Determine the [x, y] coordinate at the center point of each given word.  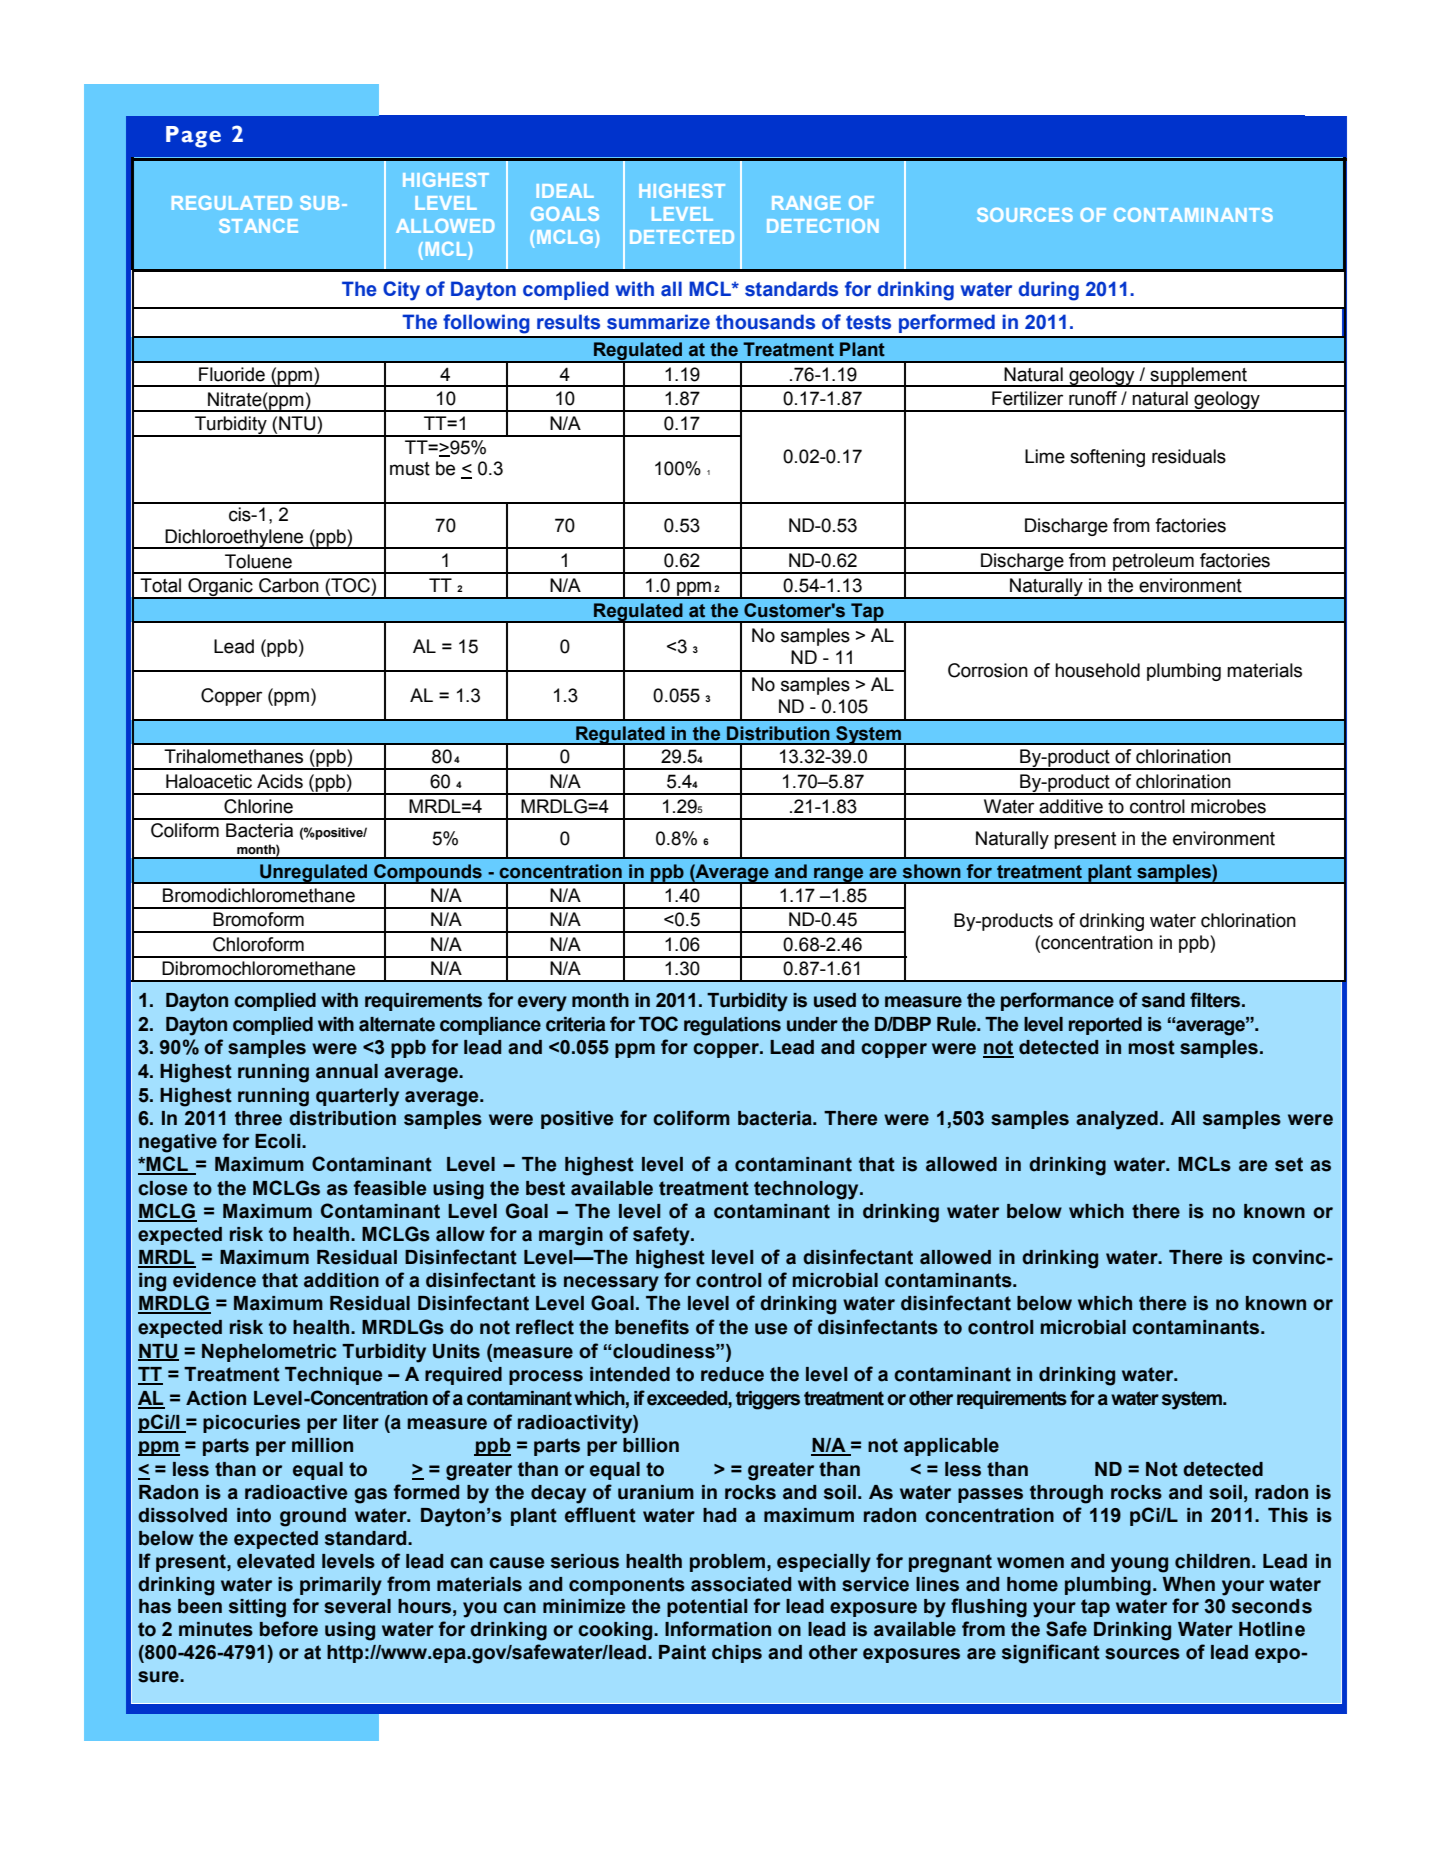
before [289, 1629]
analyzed [1117, 1120]
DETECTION [823, 226]
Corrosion [988, 670]
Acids [280, 781]
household [1097, 670]
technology [807, 1190]
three [258, 1118]
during [1049, 291]
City [401, 291]
